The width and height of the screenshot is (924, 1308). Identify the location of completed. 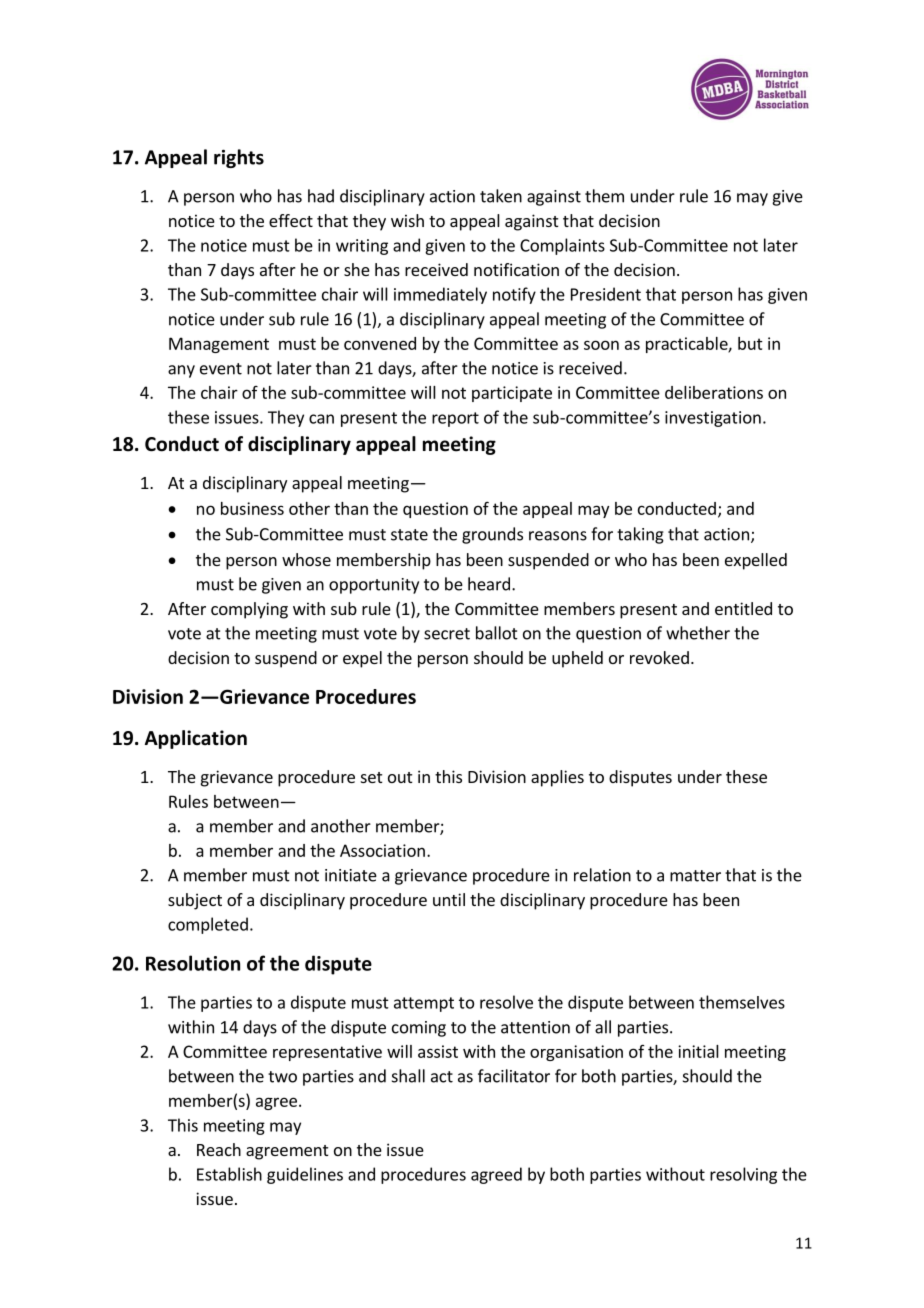
(208, 925).
